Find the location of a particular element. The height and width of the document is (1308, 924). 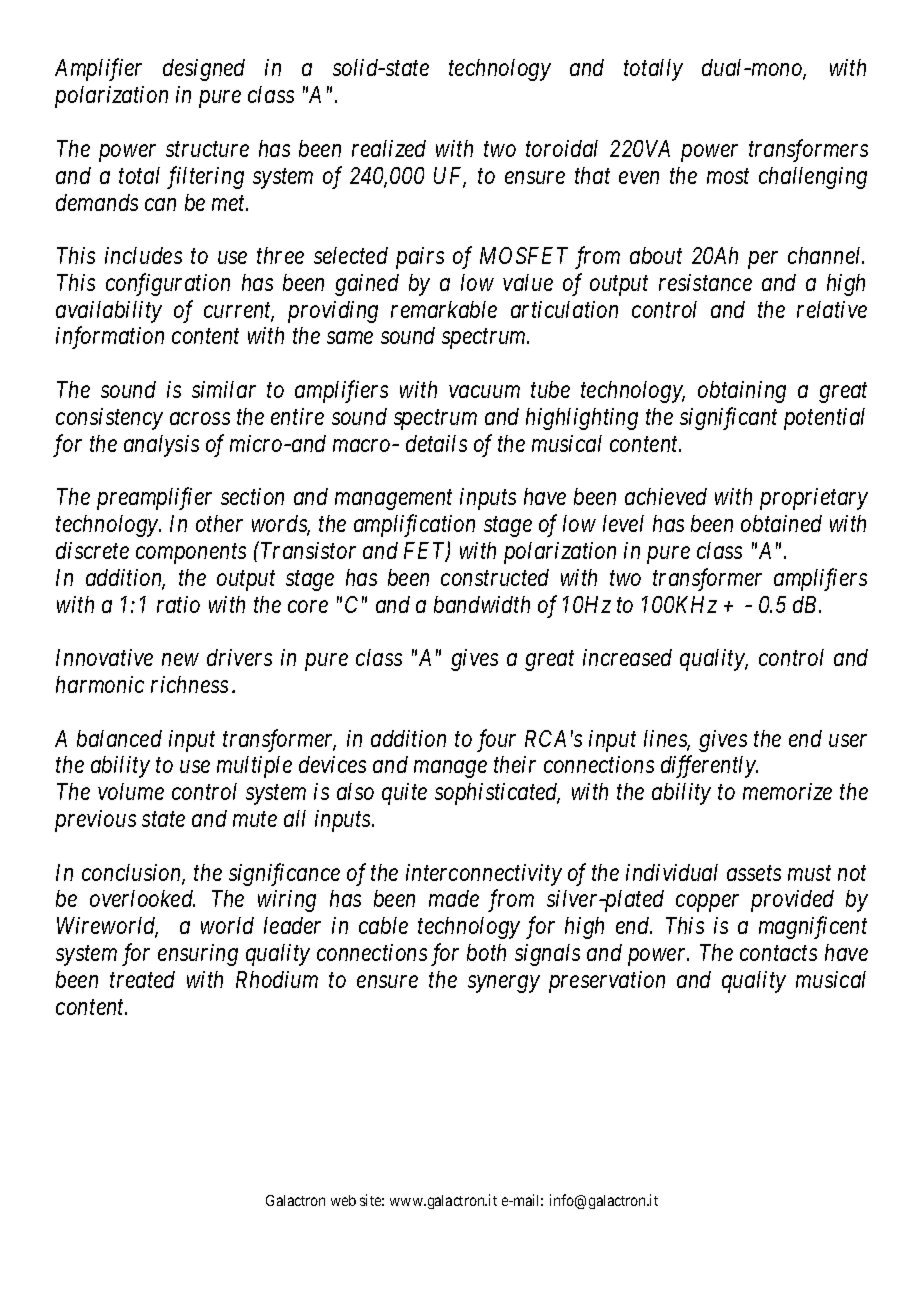

components is located at coordinates (191, 554).
